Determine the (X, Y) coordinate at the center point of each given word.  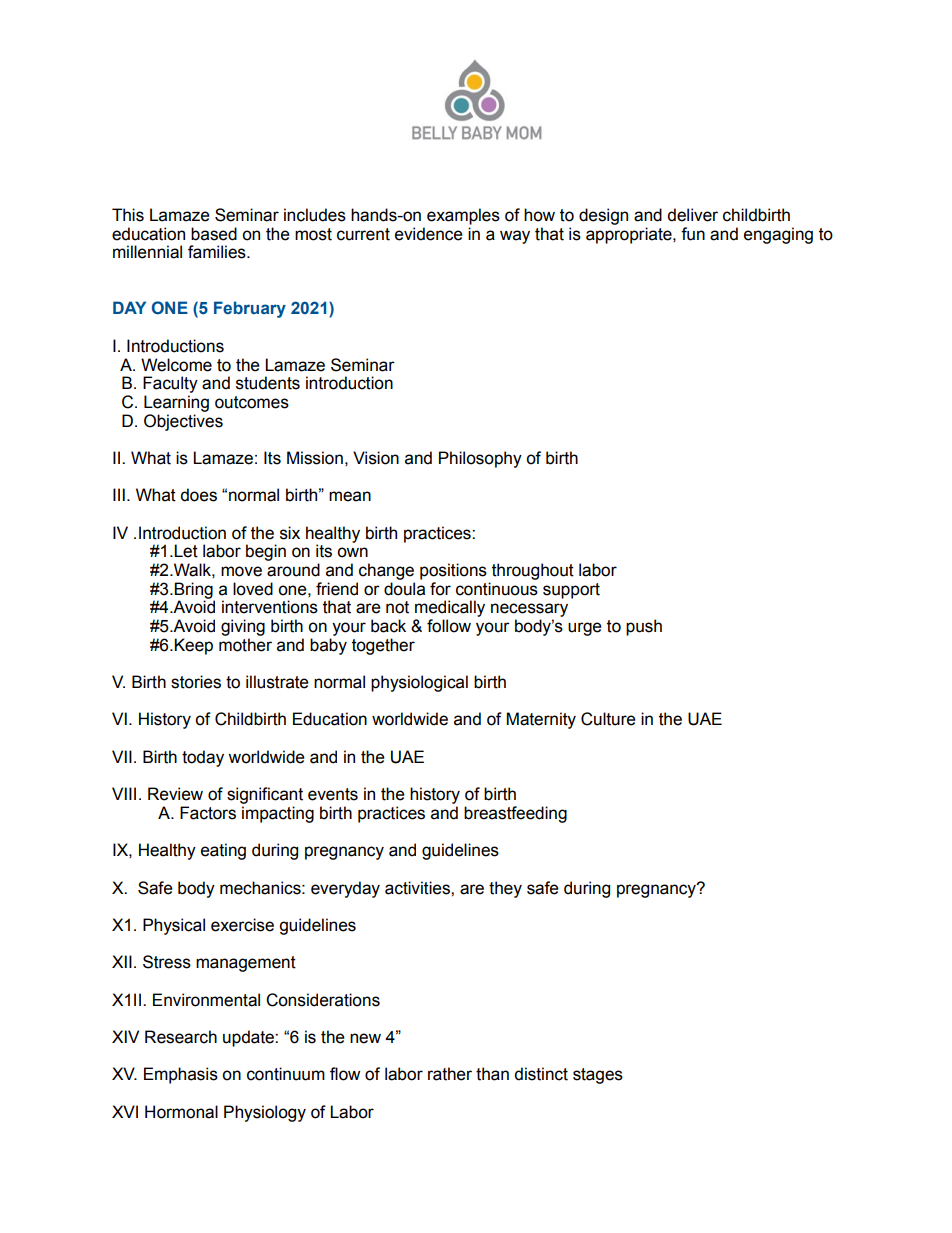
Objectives (183, 422)
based (214, 234)
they (505, 889)
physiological (419, 683)
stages (598, 1076)
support (571, 591)
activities (418, 888)
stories (196, 682)
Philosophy (480, 459)
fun (693, 234)
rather (450, 1074)
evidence (429, 234)
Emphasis (181, 1075)
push (644, 627)
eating (223, 851)
